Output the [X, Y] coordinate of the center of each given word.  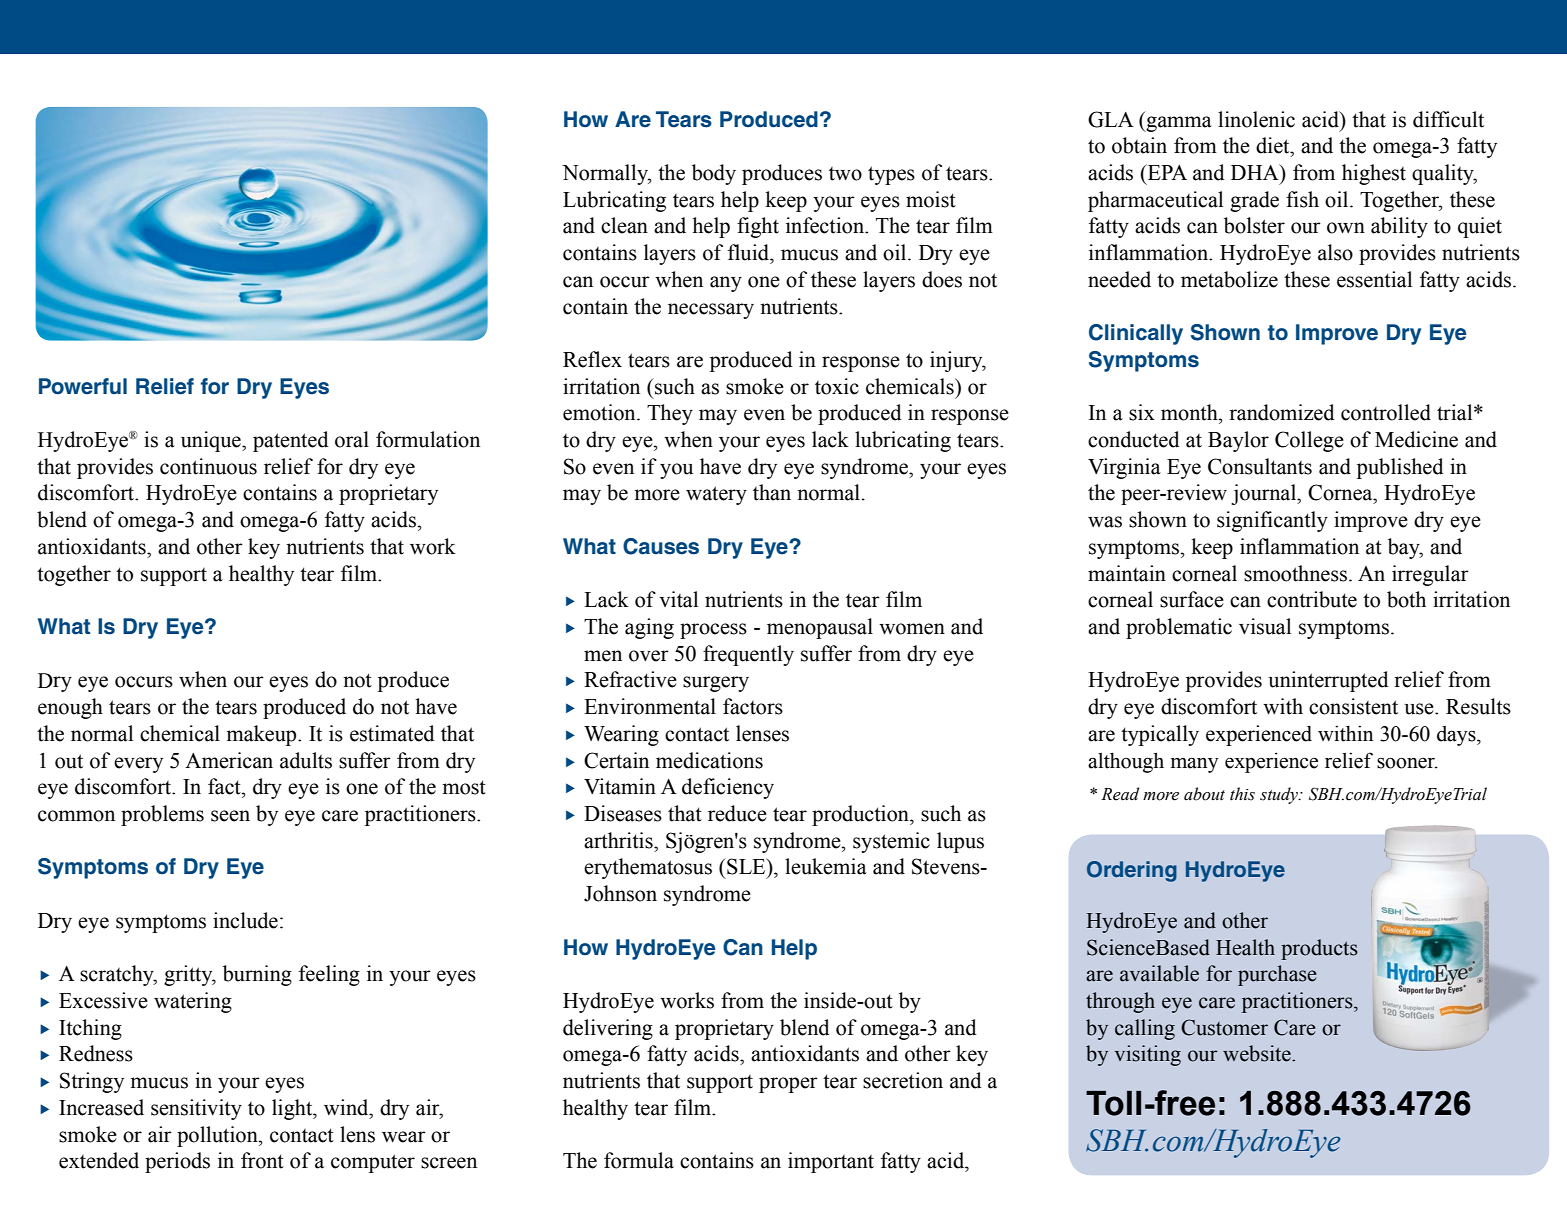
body [714, 174]
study [1280, 795]
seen [230, 816]
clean [624, 225]
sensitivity [196, 1109]
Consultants [1260, 466]
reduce [737, 813]
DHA [1256, 172]
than [772, 492]
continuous [208, 466]
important [831, 1162]
